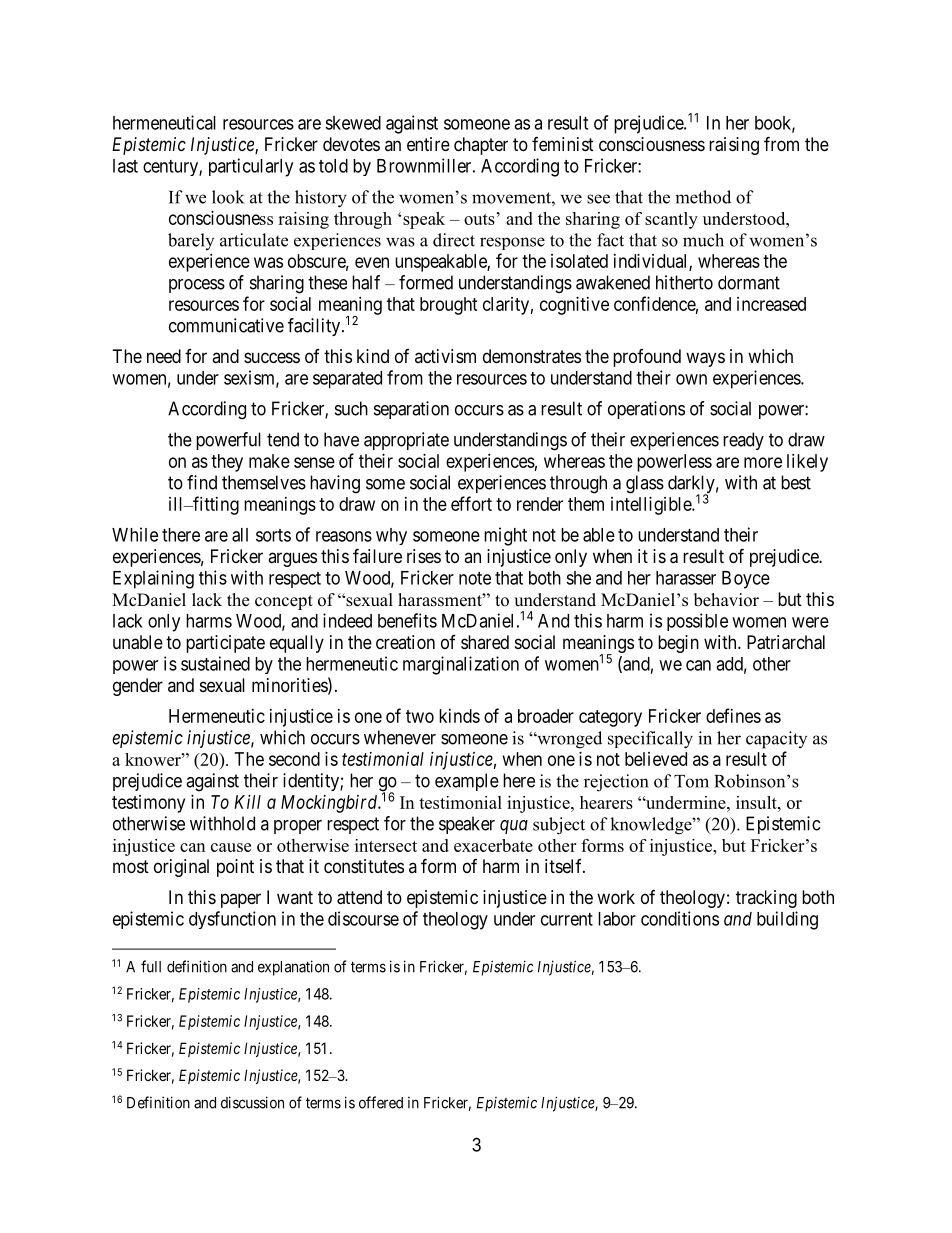 The image size is (952, 1233). I want to click on shared, so click(485, 642).
